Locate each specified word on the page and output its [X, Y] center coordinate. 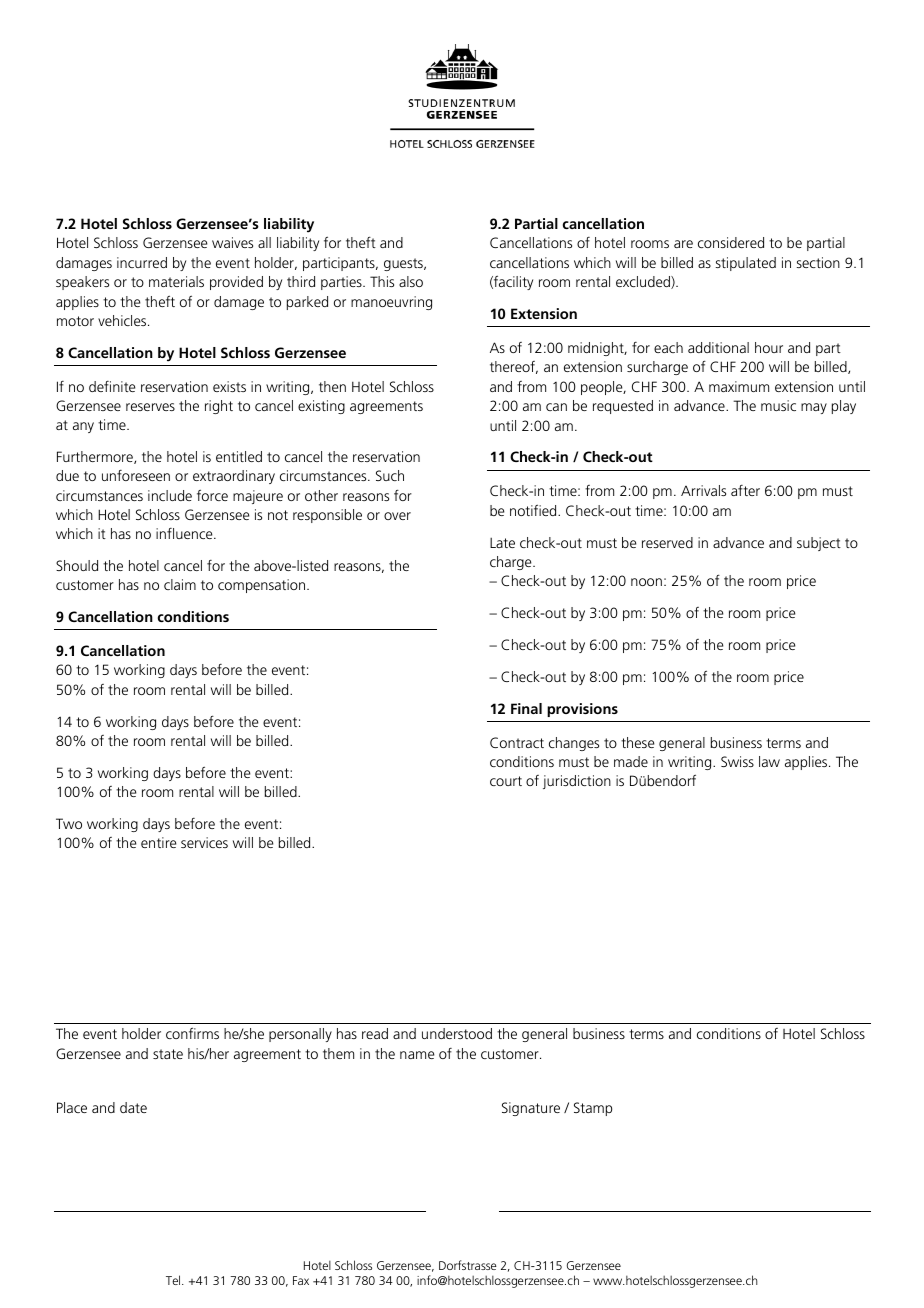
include [170, 495]
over [397, 516]
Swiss [737, 761]
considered [731, 242]
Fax [301, 1280]
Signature [531, 1109]
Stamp [593, 1109]
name [417, 1055]
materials [176, 281]
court [506, 781]
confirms [192, 1033]
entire [158, 842]
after [745, 490]
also [411, 281]
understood [457, 1033]
